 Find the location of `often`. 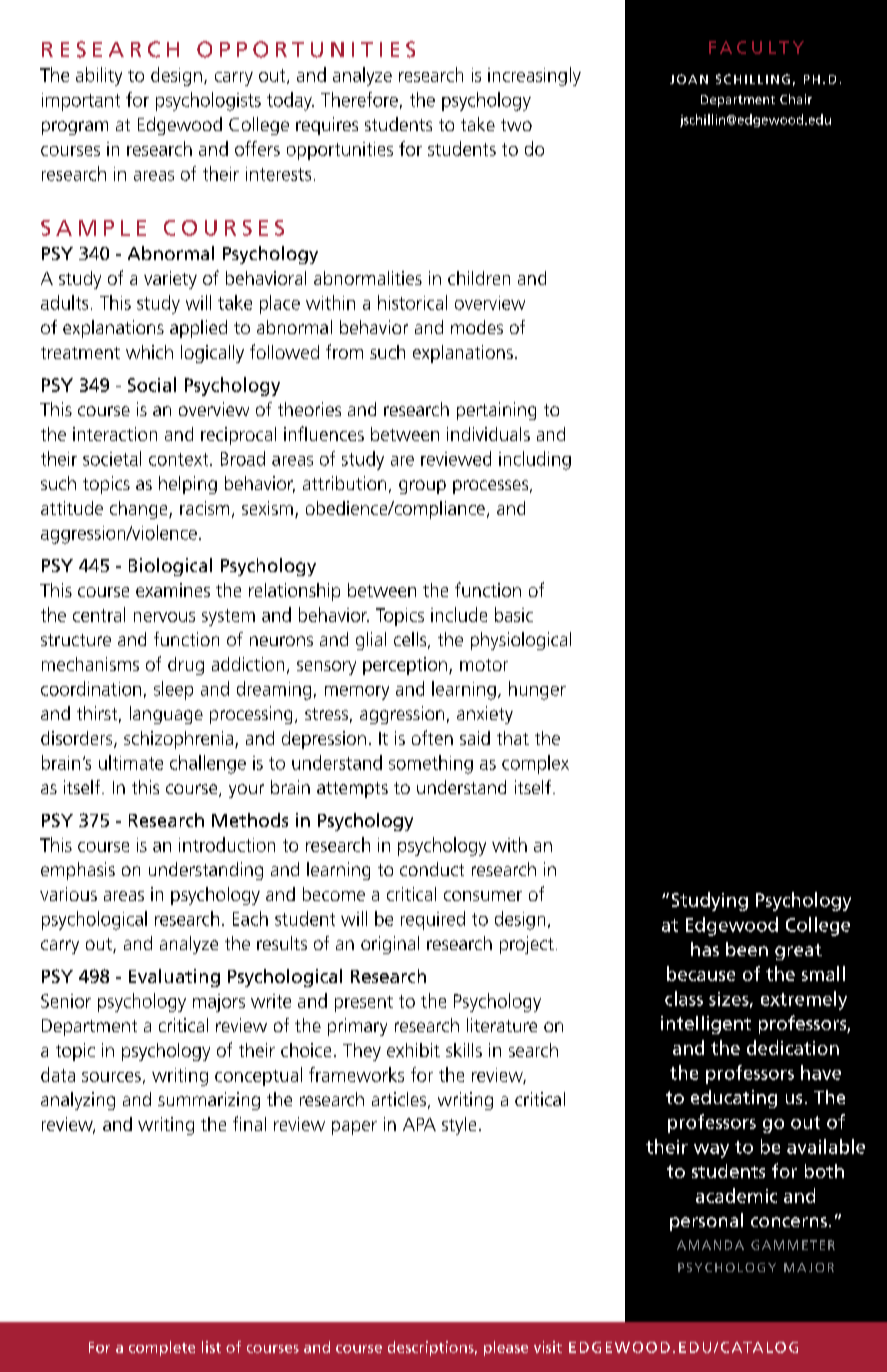

often is located at coordinates (432, 737).
